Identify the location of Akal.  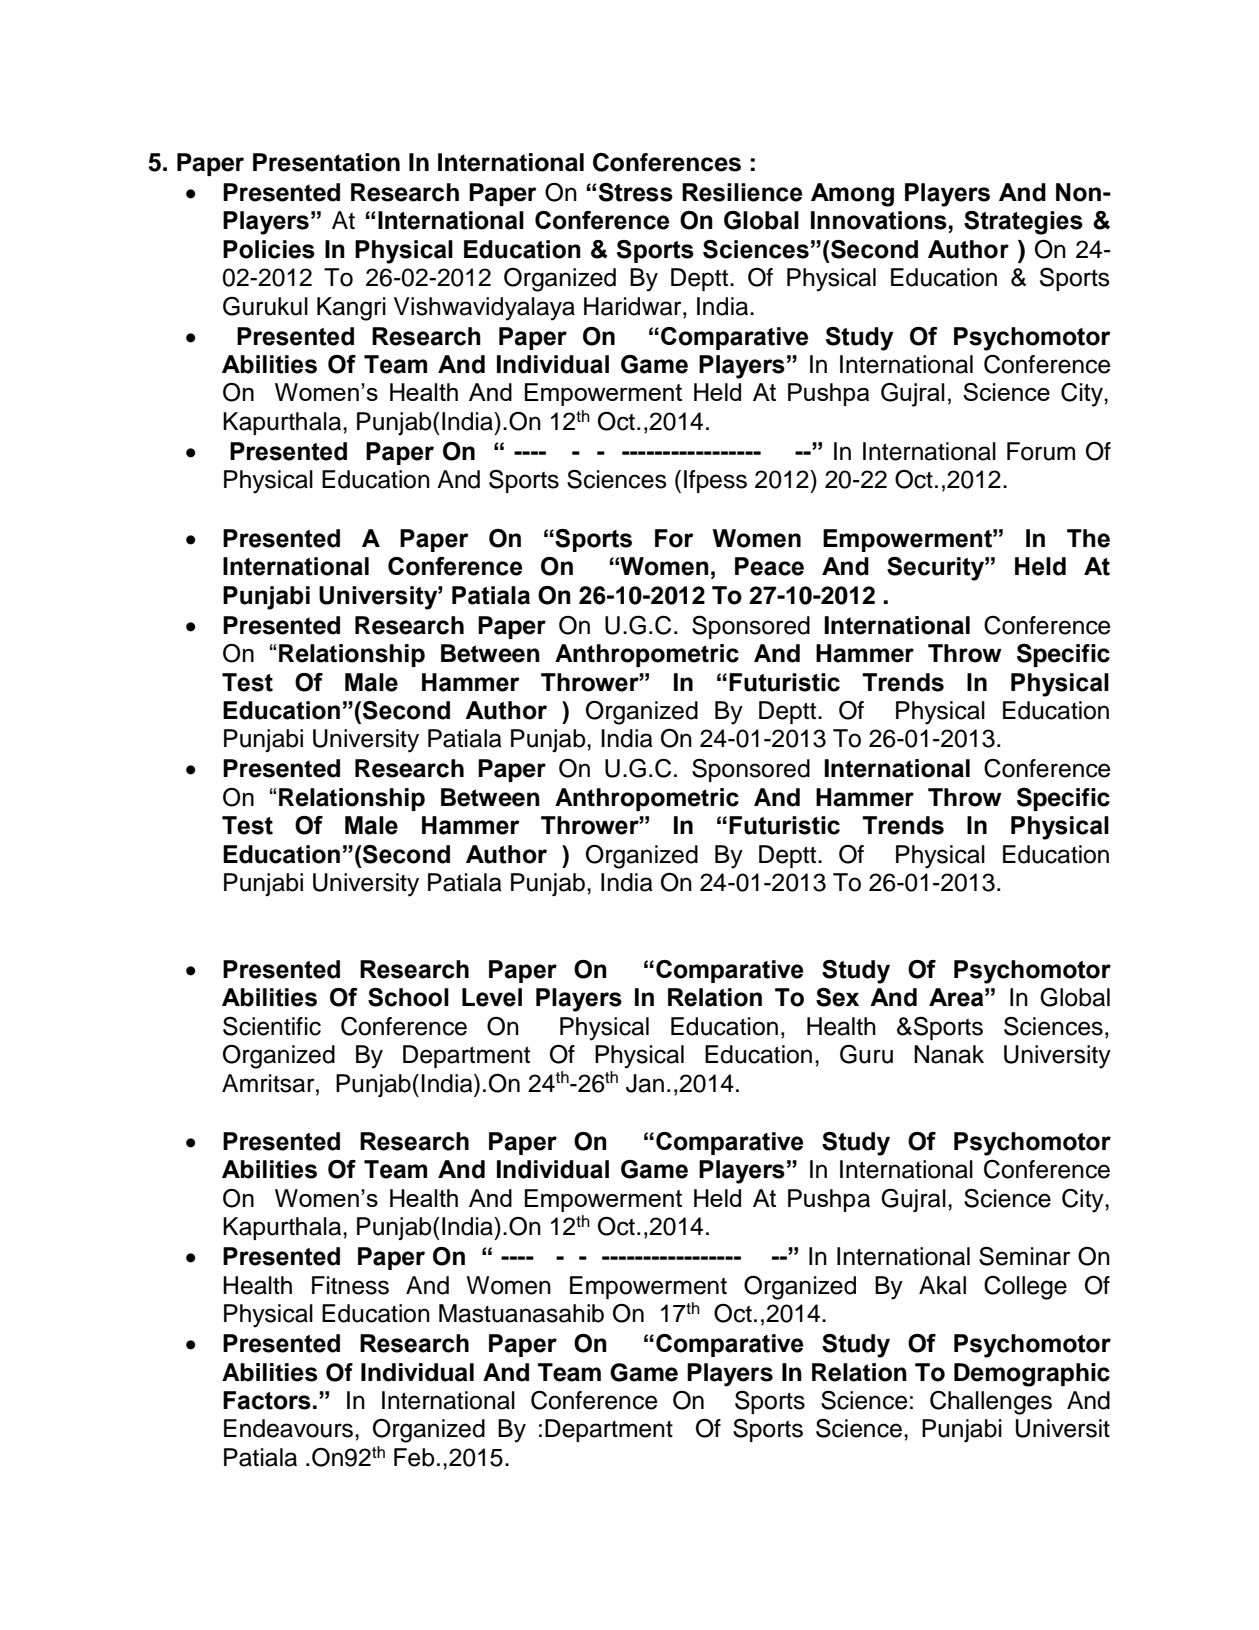
(942, 1285).
